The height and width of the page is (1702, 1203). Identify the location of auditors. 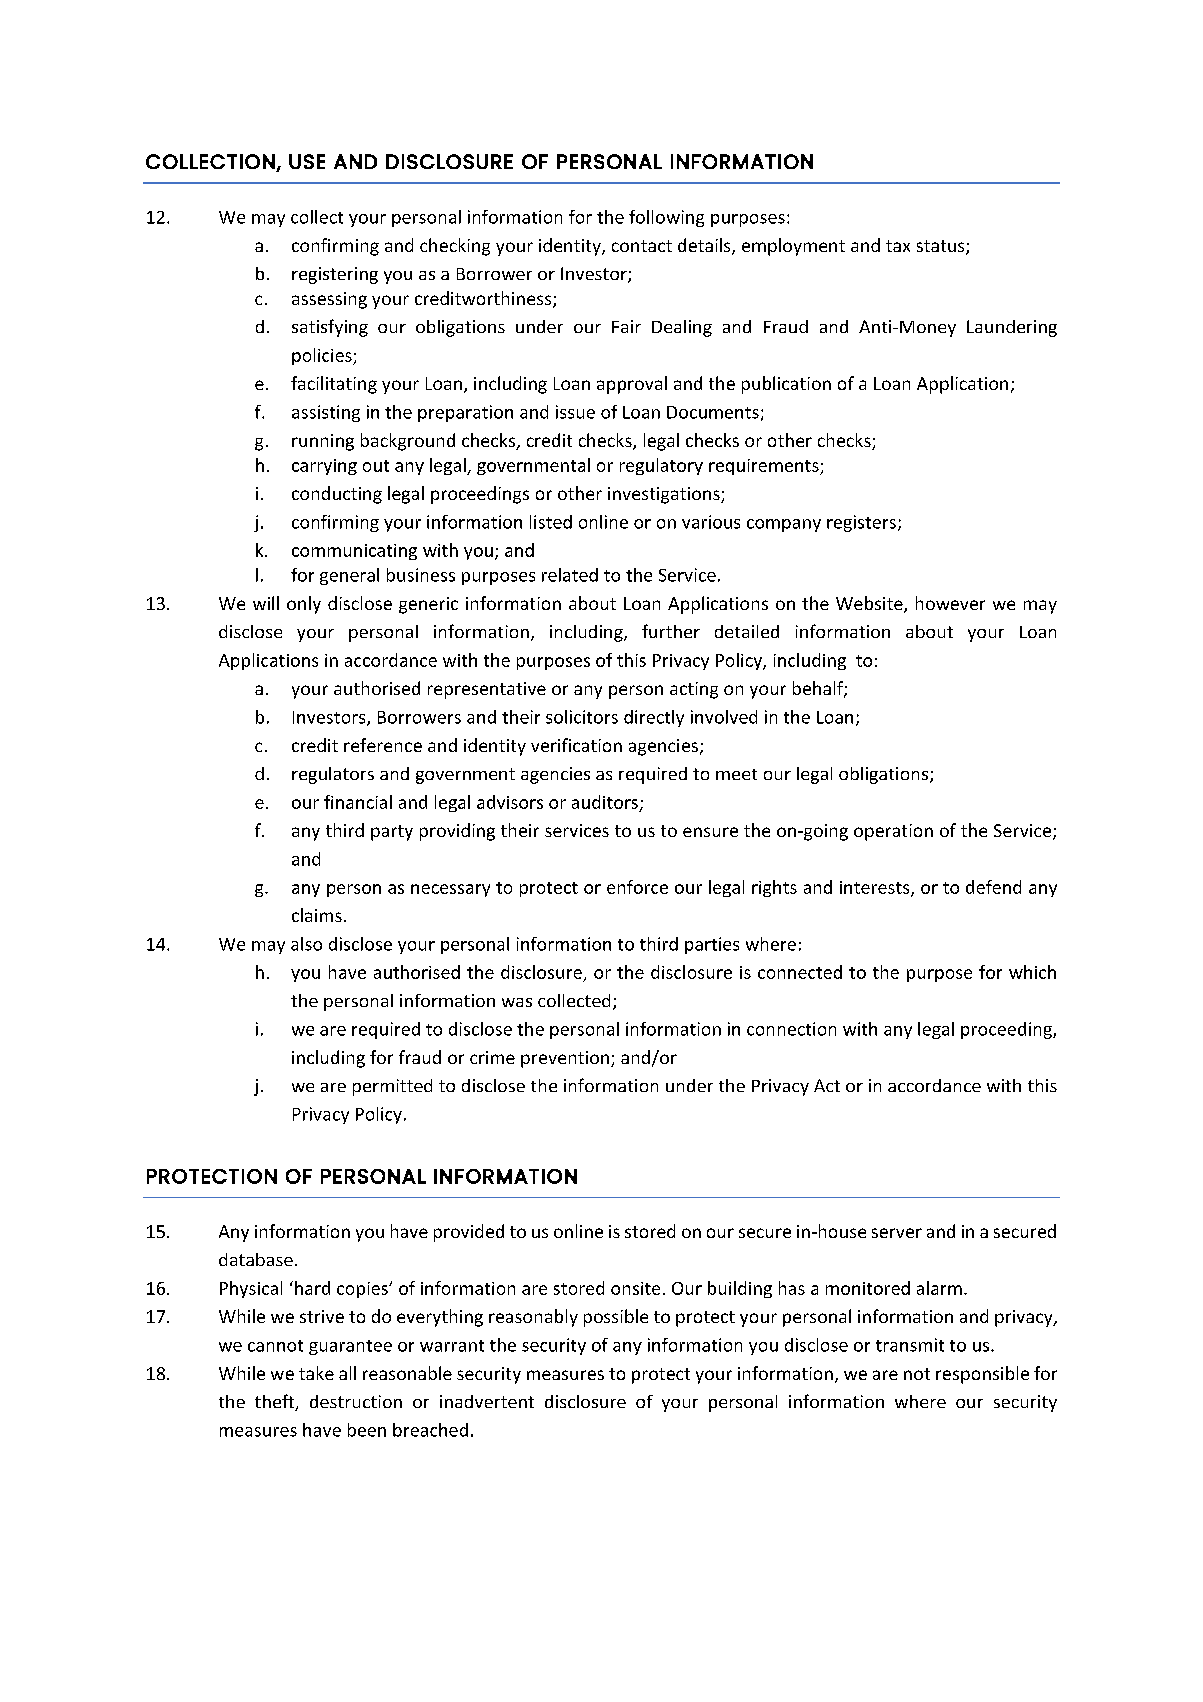
(605, 802).
